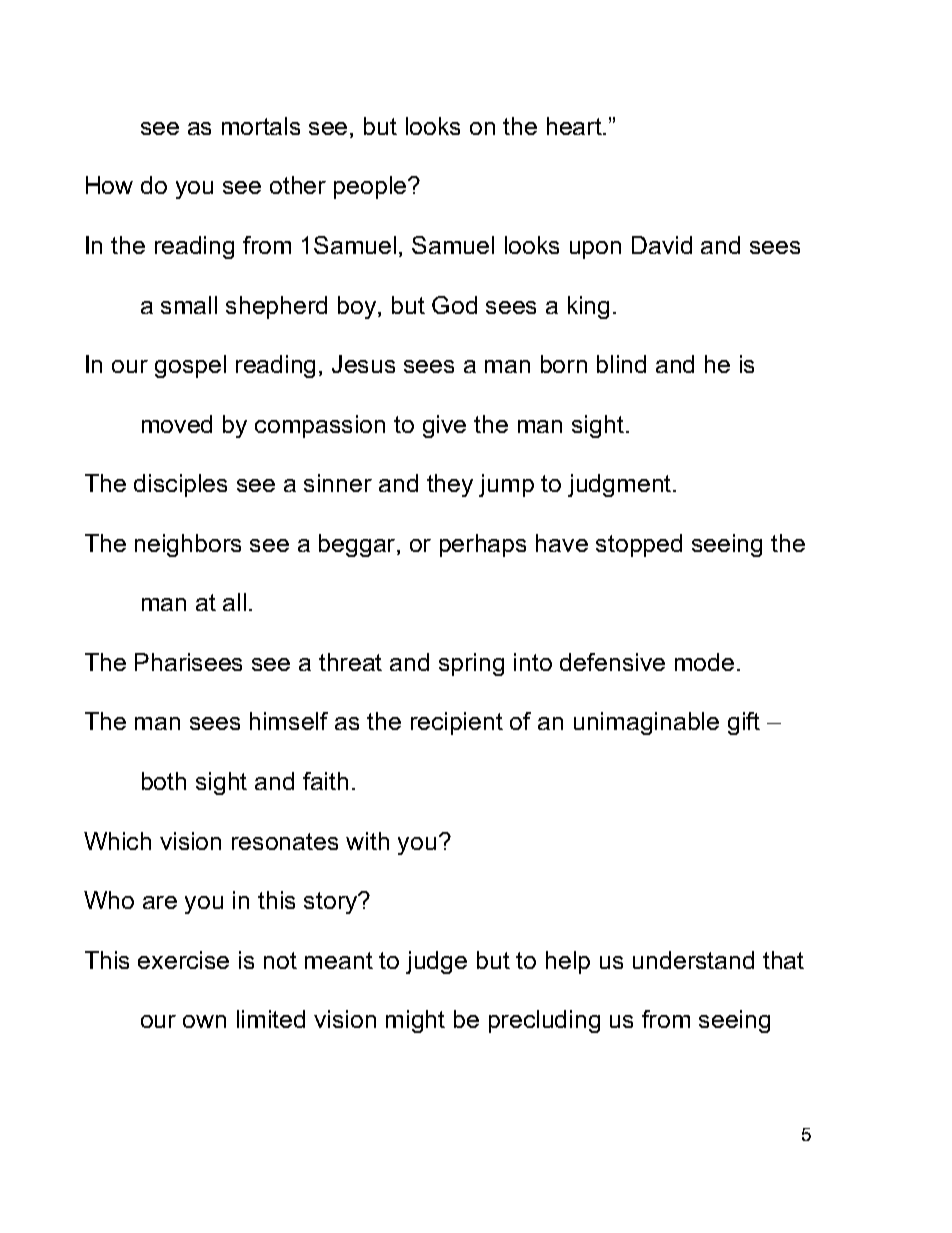  I want to click on perhaps, so click(483, 545).
